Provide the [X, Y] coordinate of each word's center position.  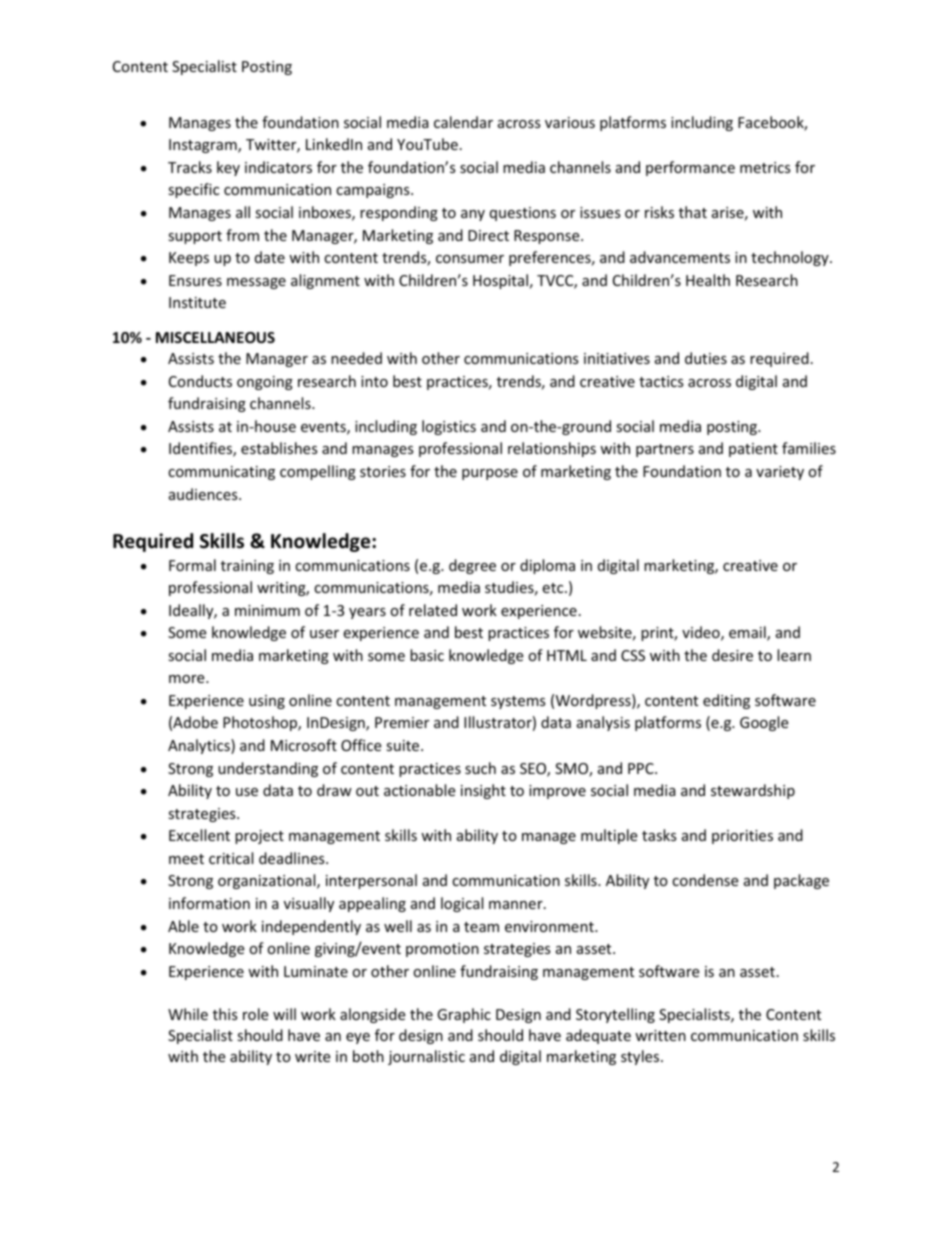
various [570, 122]
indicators [278, 167]
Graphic [464, 1015]
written [660, 1035]
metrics [765, 167]
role [255, 1014]
